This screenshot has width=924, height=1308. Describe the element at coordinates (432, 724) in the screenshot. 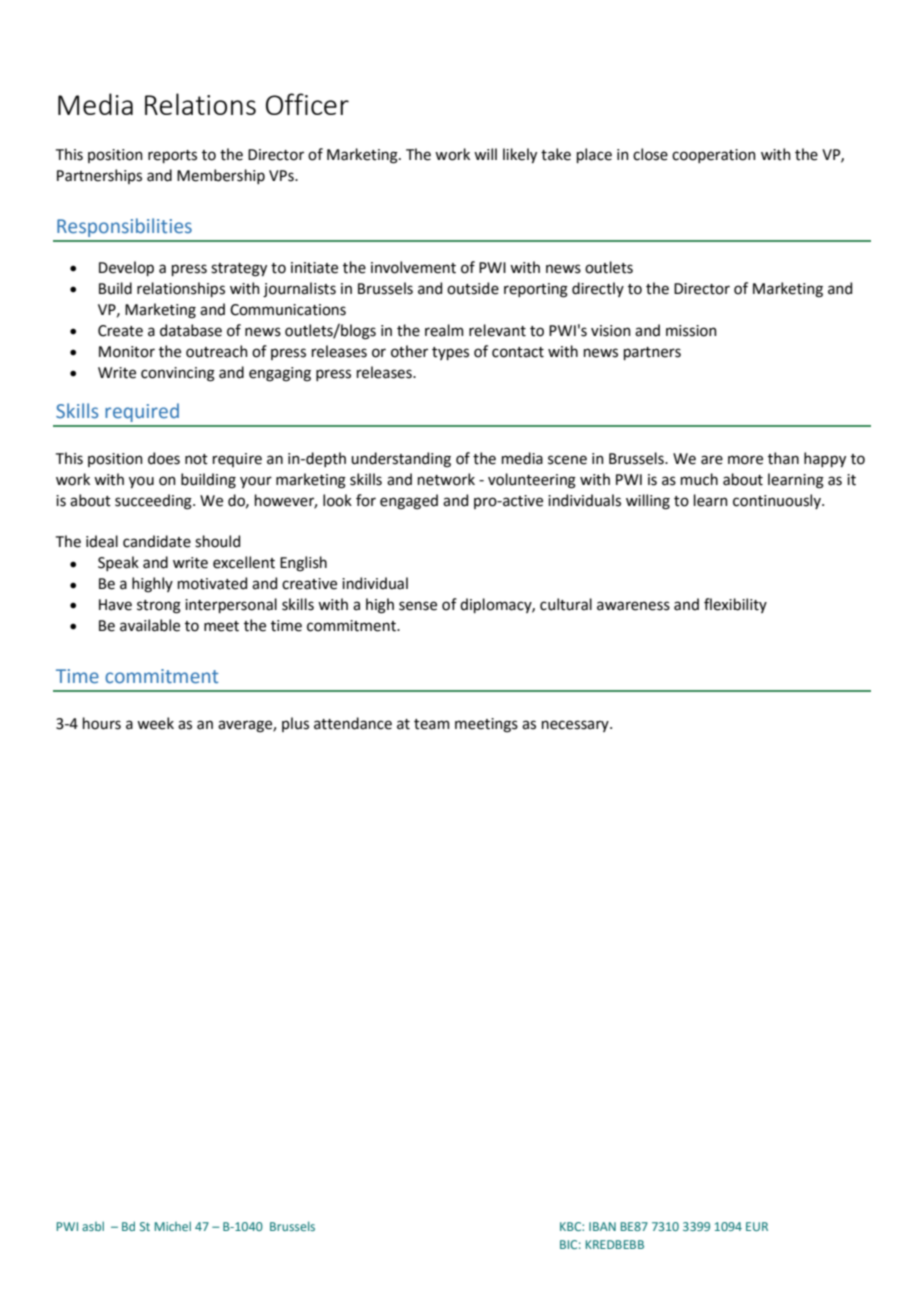

I see `team` at that location.
